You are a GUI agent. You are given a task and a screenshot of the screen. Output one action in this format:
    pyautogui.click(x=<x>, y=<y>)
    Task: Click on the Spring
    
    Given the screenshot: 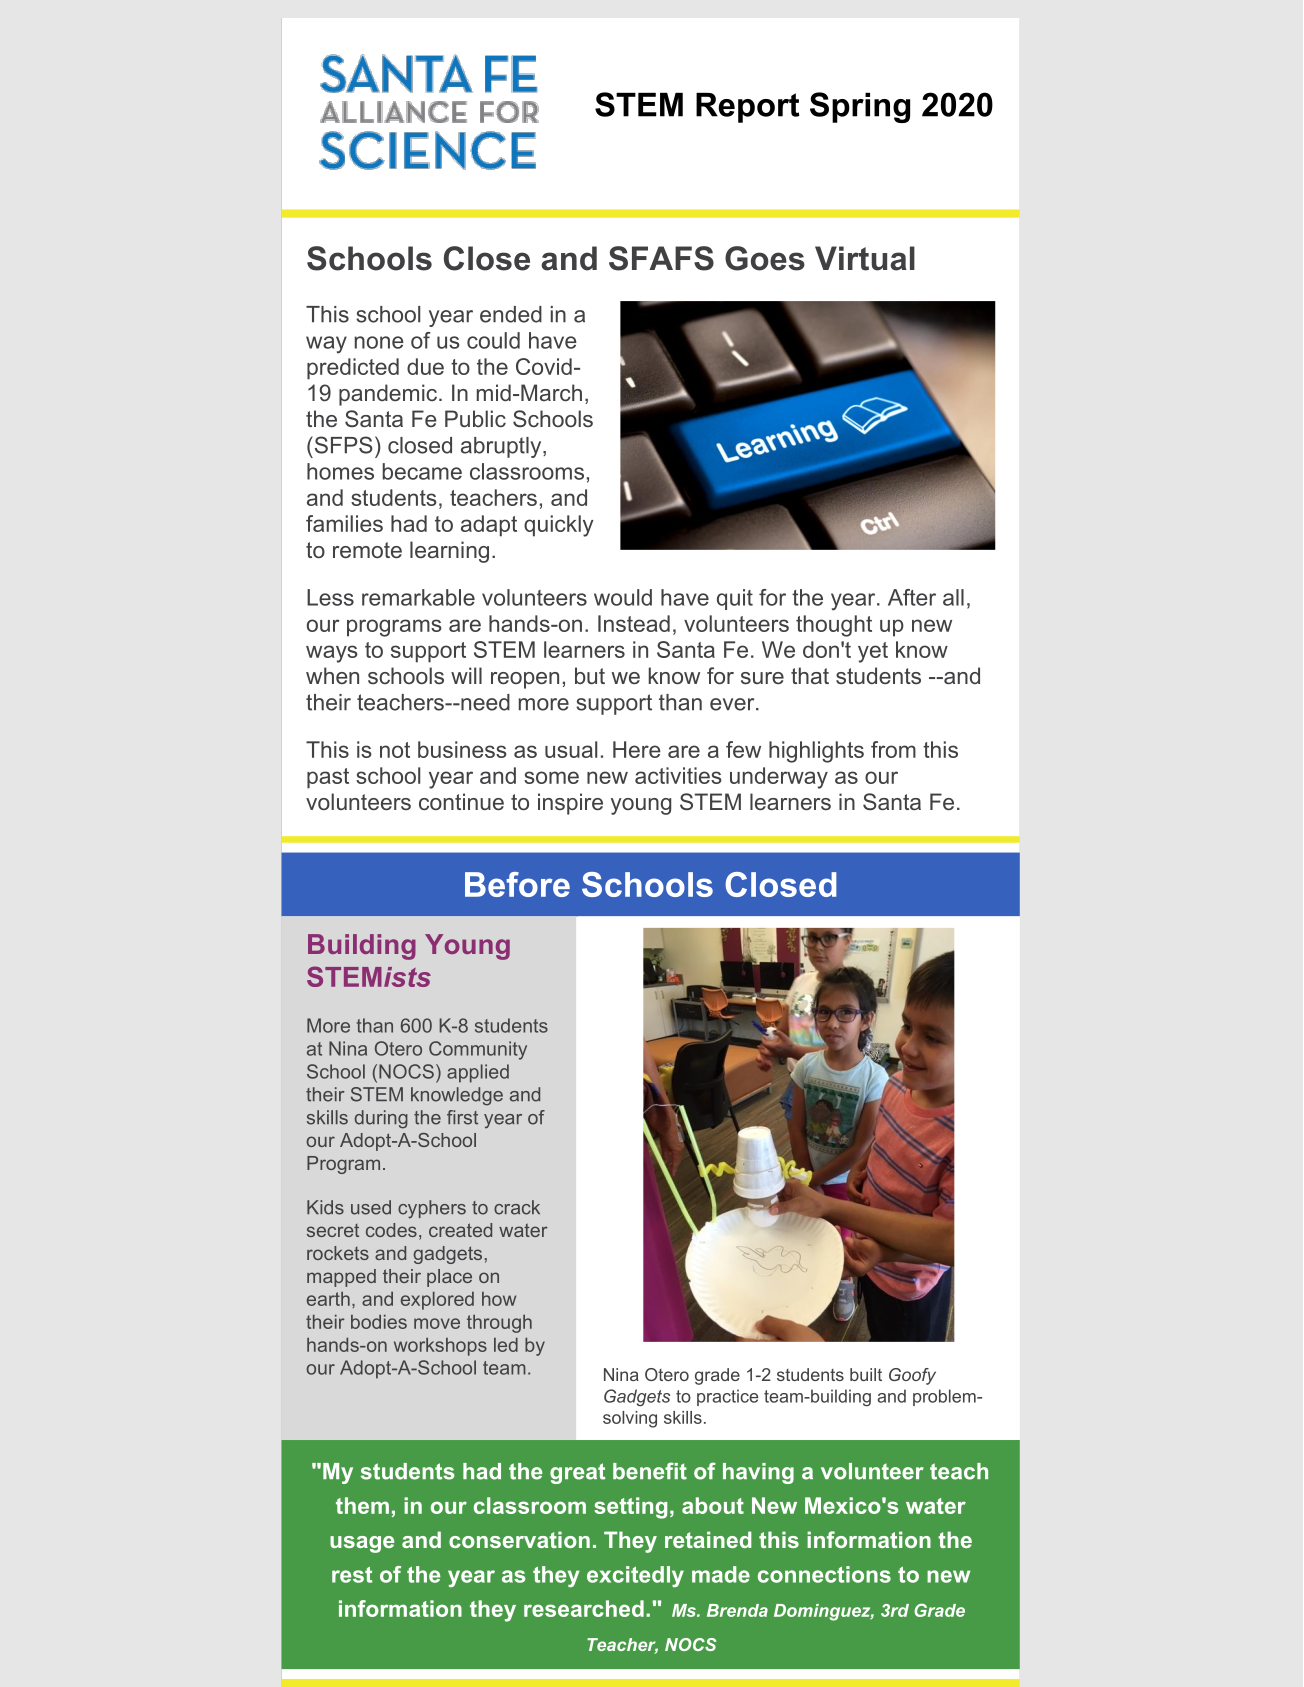 What is the action you would take?
    pyautogui.click(x=860, y=107)
